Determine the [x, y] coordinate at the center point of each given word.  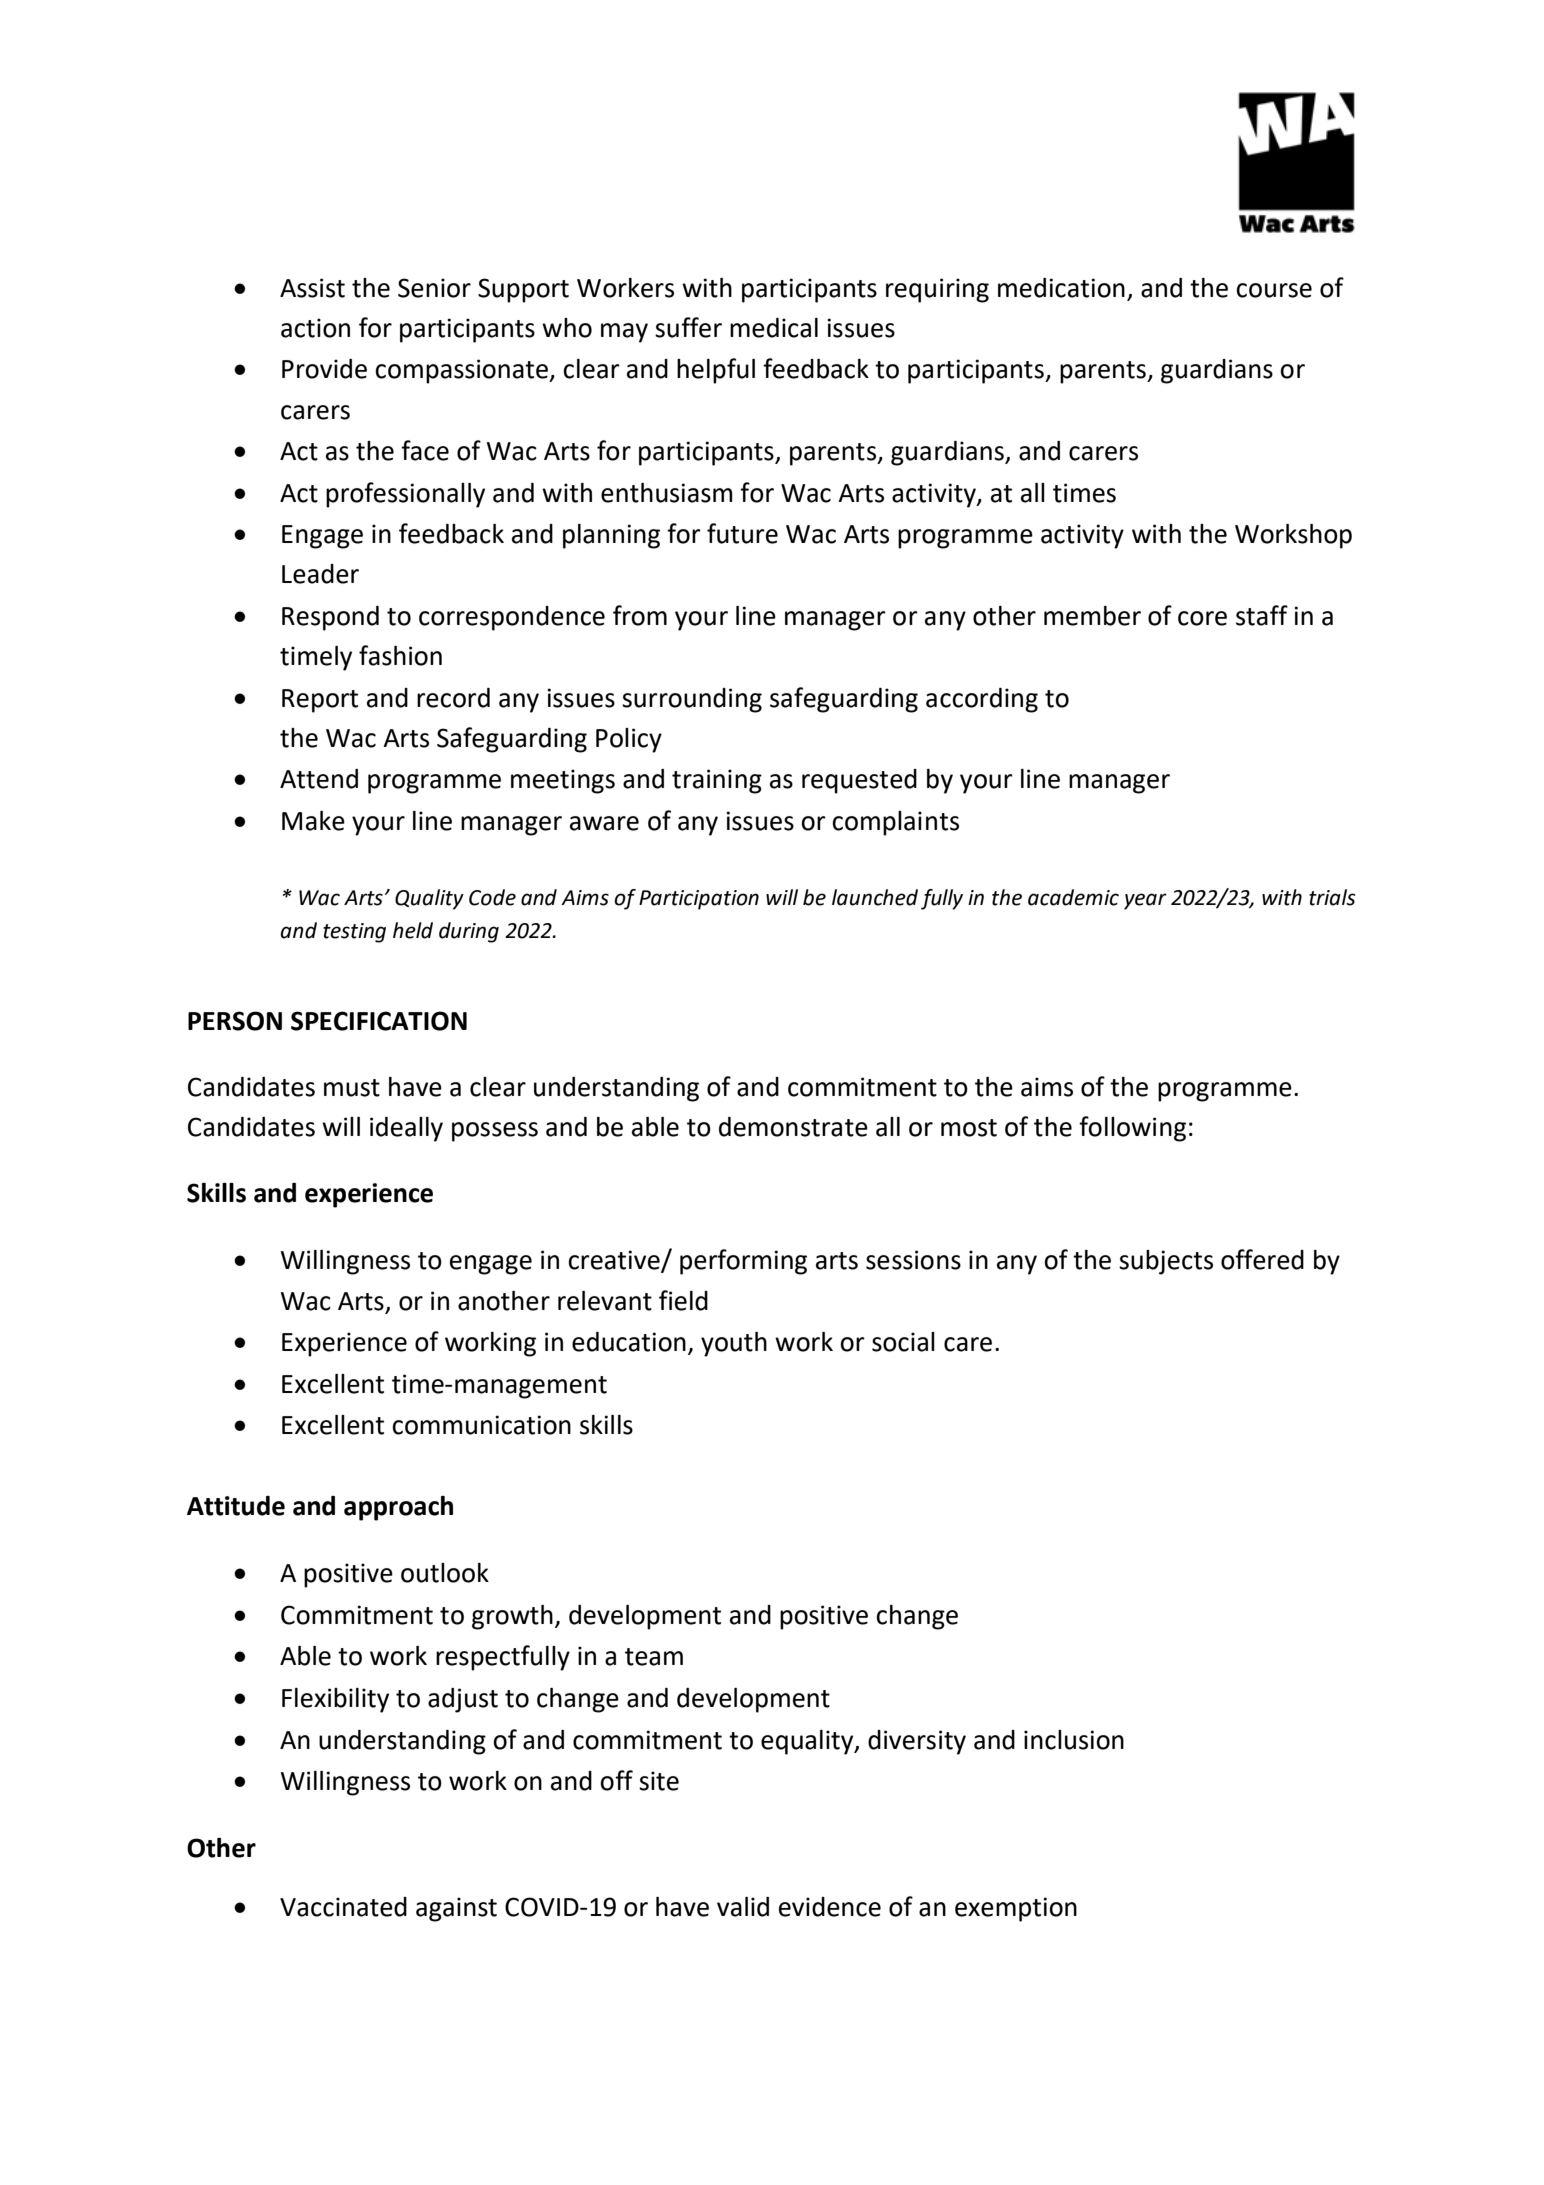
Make [313, 821]
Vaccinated [343, 1907]
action [315, 328]
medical [774, 328]
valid [743, 1907]
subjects [1166, 1262]
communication [481, 1425]
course [1274, 290]
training [717, 781]
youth [734, 1344]
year [1145, 901]
